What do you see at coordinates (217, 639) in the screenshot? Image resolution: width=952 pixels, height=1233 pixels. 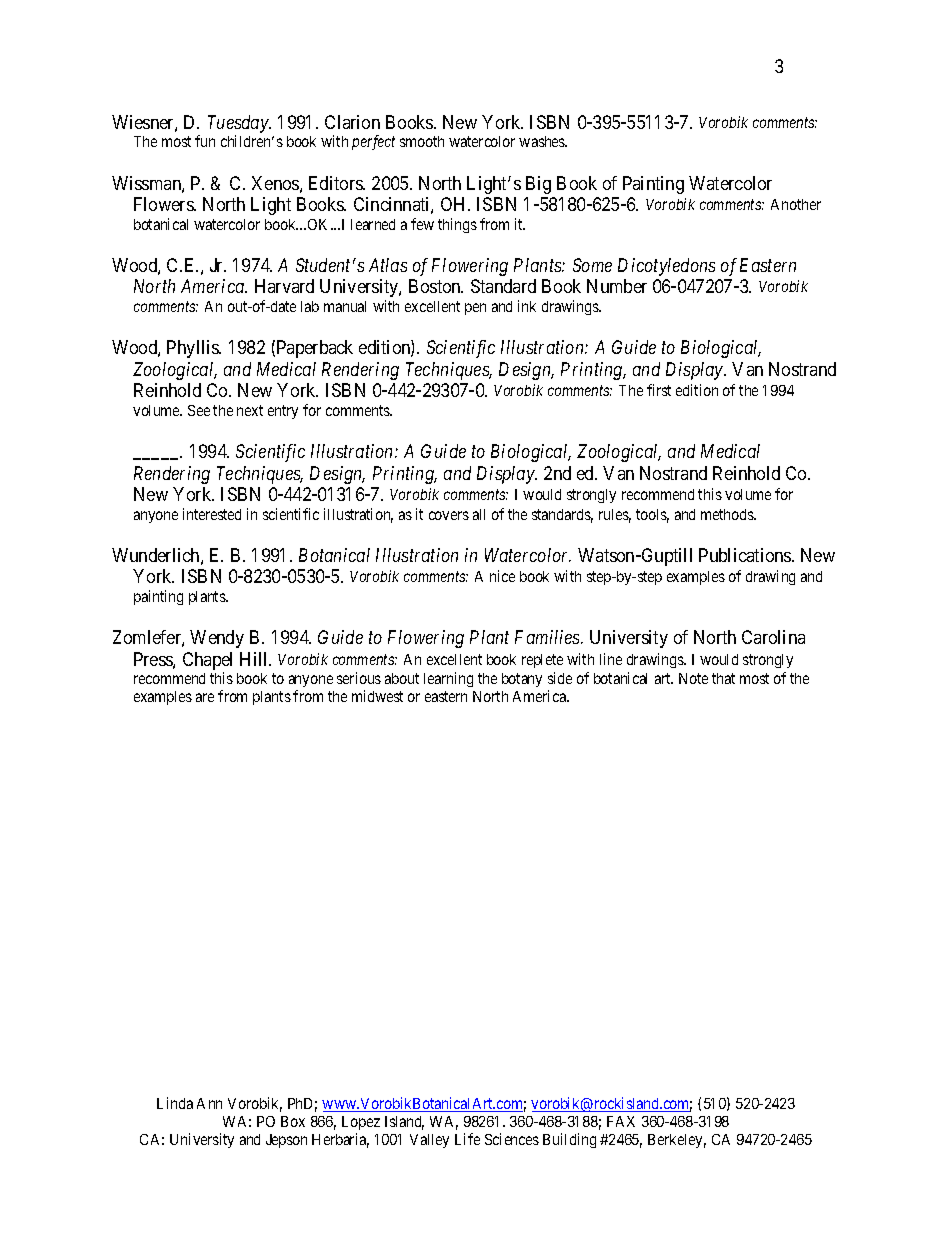 I see `Wendy` at bounding box center [217, 639].
